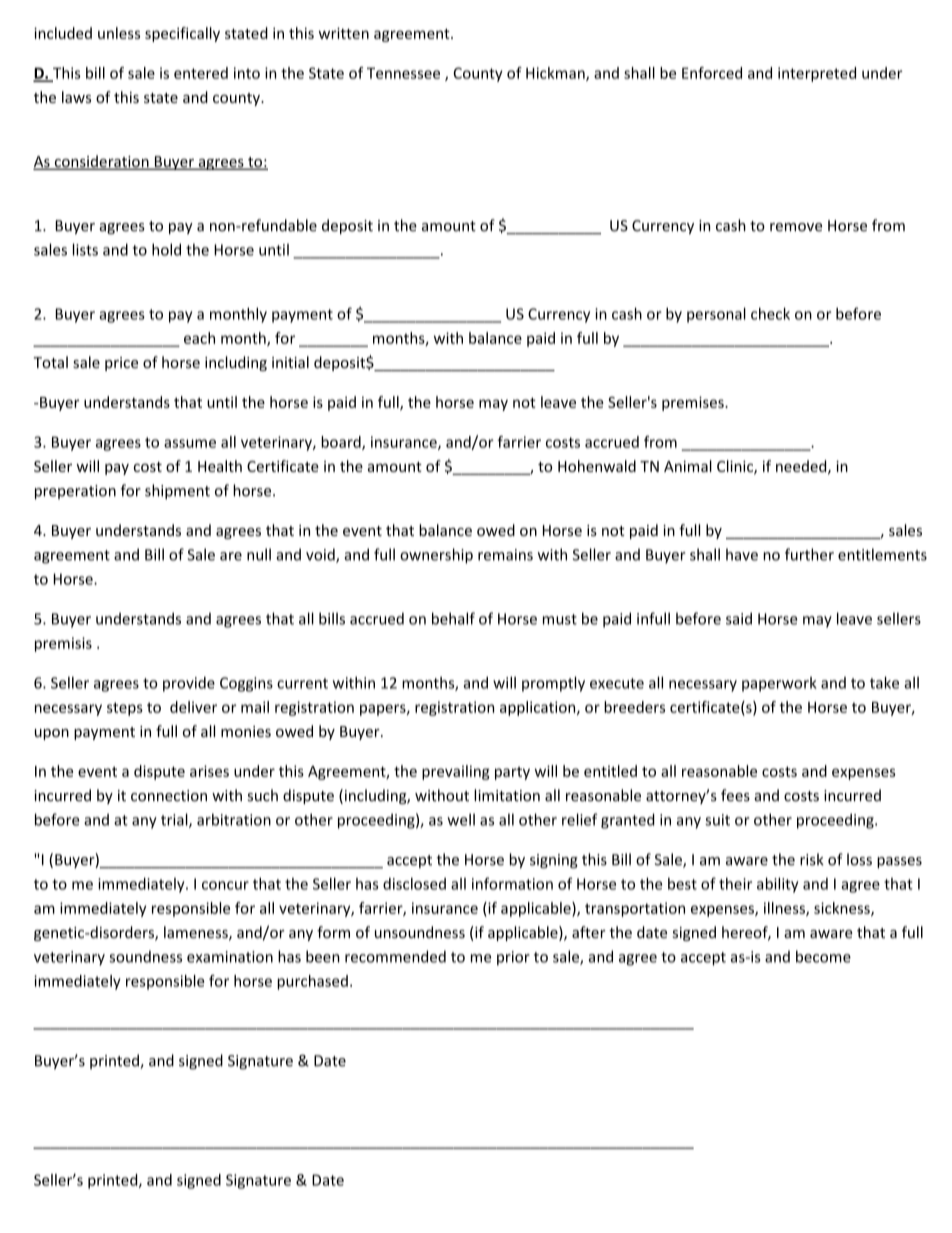  I want to click on entered, so click(201, 73).
